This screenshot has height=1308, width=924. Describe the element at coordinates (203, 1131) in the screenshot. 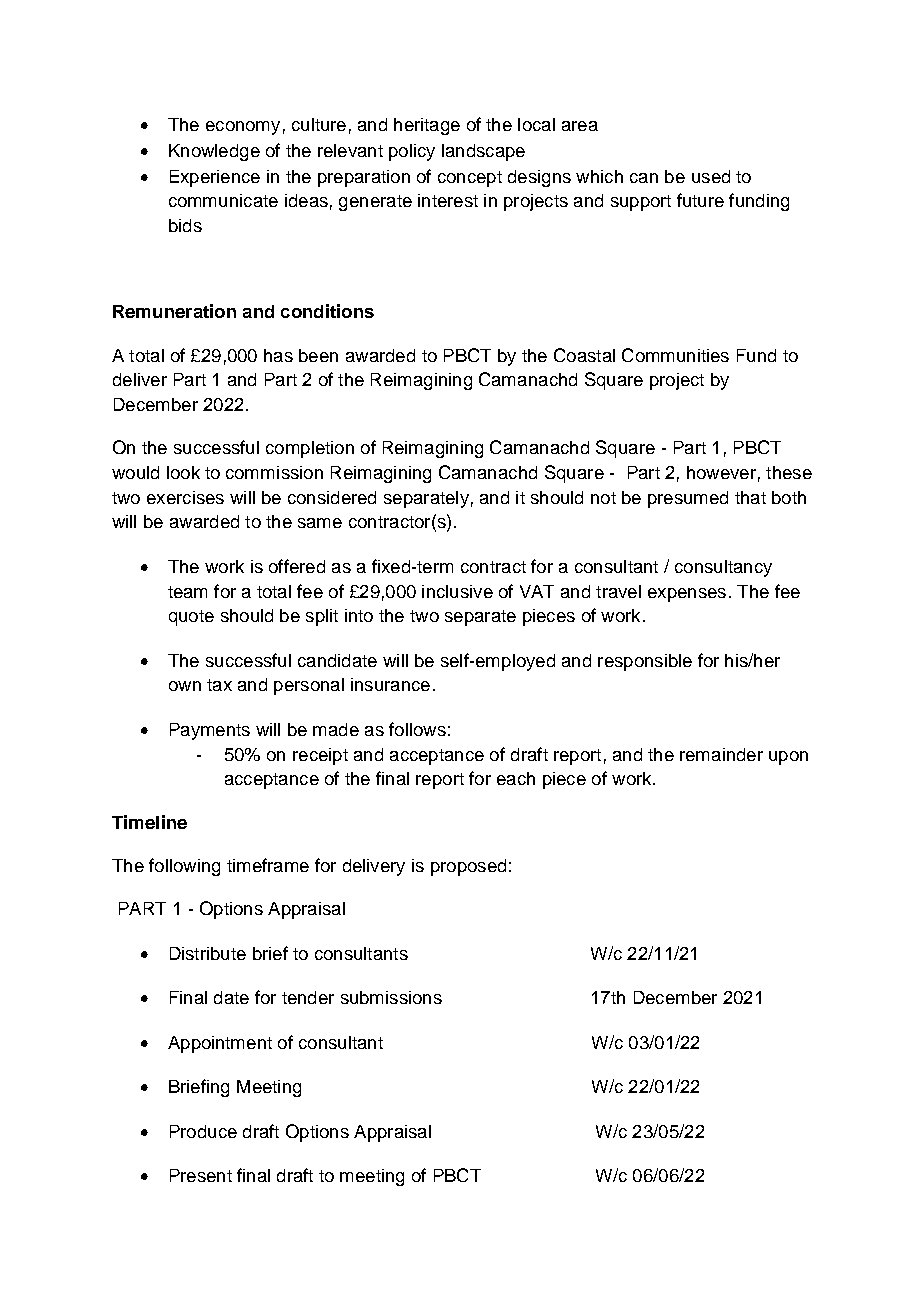

I see `Produce` at that location.
